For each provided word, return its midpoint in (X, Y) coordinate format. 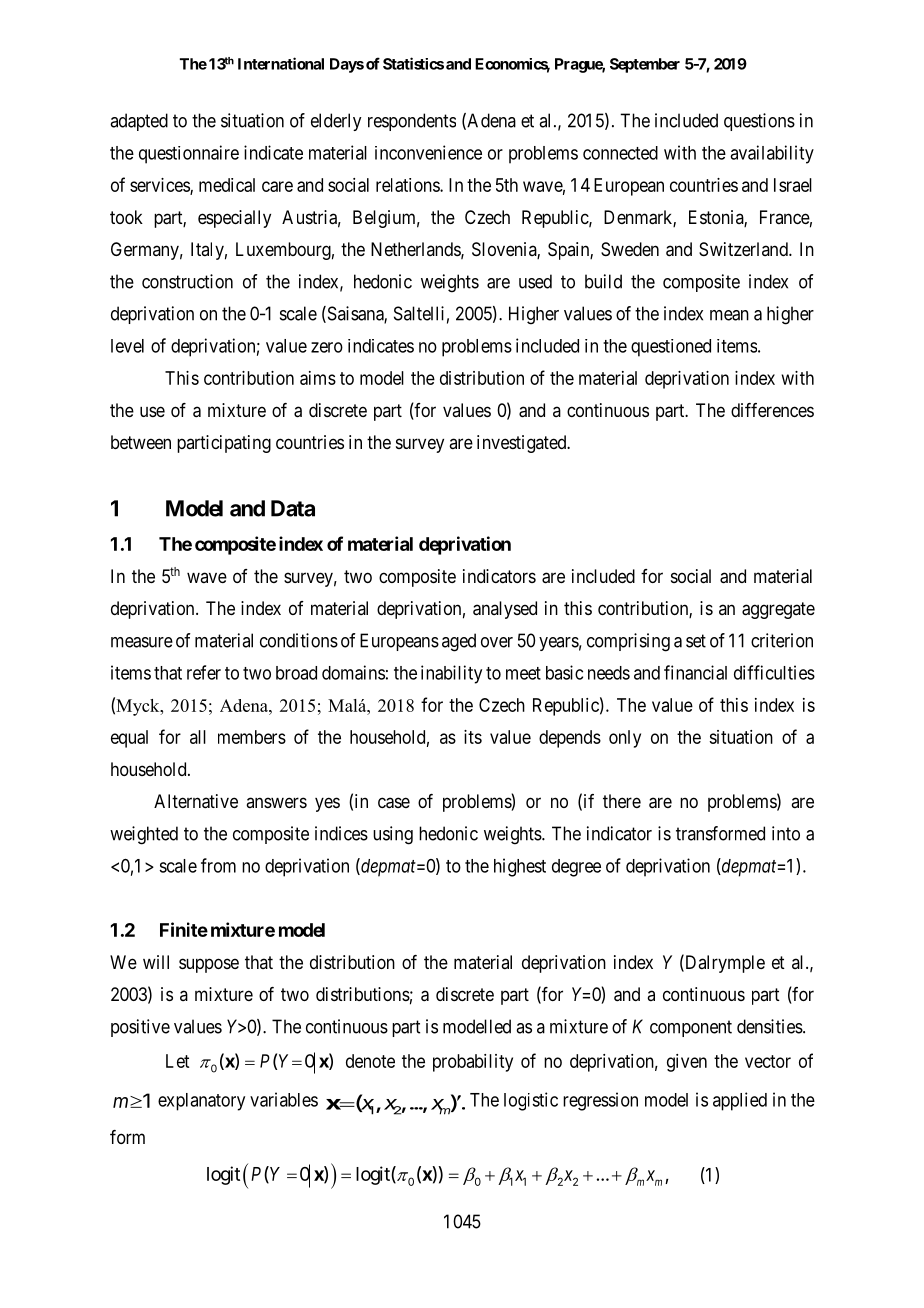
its (473, 737)
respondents (412, 122)
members (252, 737)
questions (759, 122)
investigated (523, 444)
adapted (139, 122)
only (625, 739)
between (141, 442)
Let (177, 1061)
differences (772, 410)
